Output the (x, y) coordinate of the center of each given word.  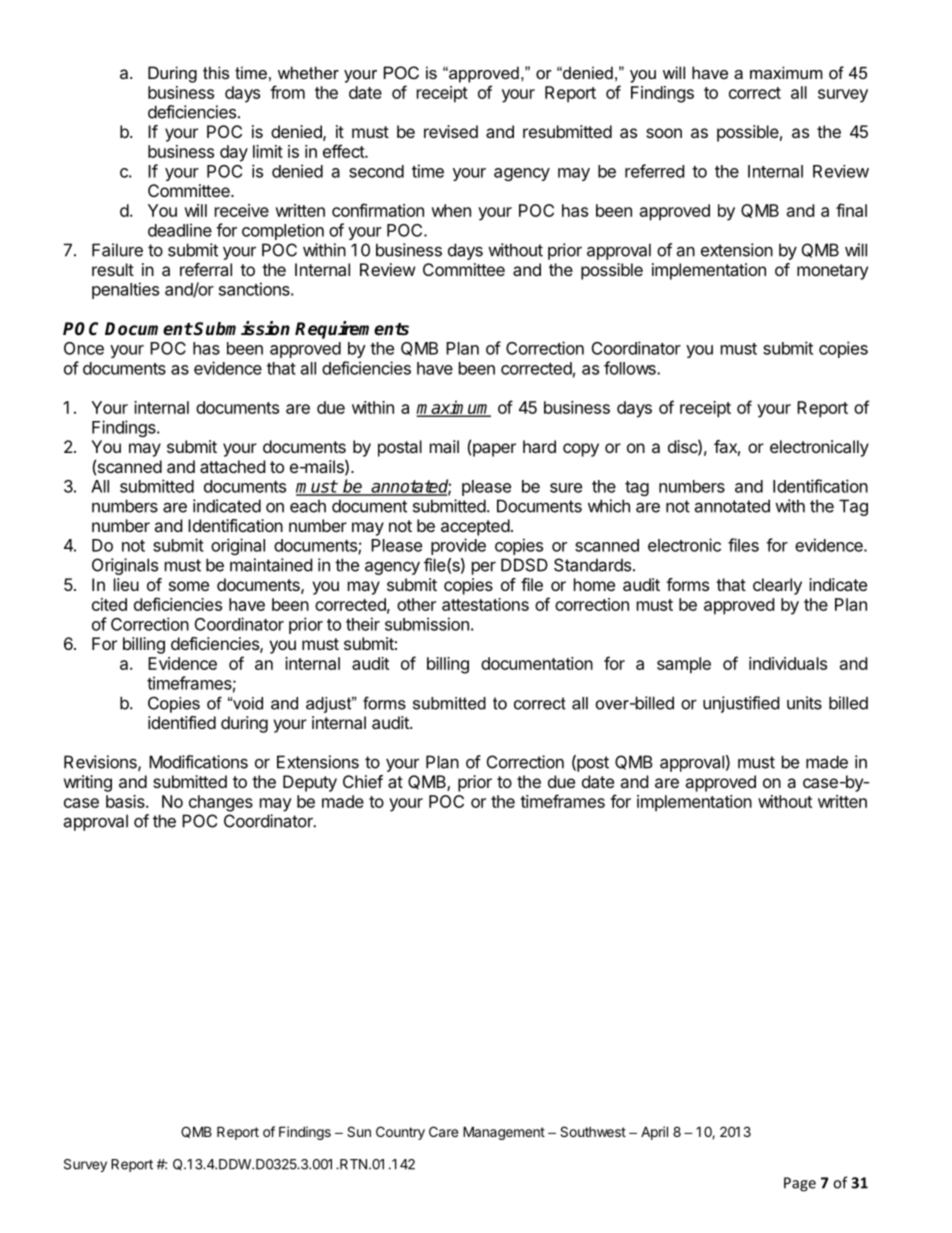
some (189, 586)
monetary (832, 272)
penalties (125, 290)
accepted (475, 527)
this (216, 72)
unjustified (741, 704)
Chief (363, 781)
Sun (359, 1131)
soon (664, 133)
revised (451, 131)
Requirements (352, 330)
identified (182, 722)
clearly (777, 586)
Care (443, 1131)
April (654, 1133)
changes (221, 803)
